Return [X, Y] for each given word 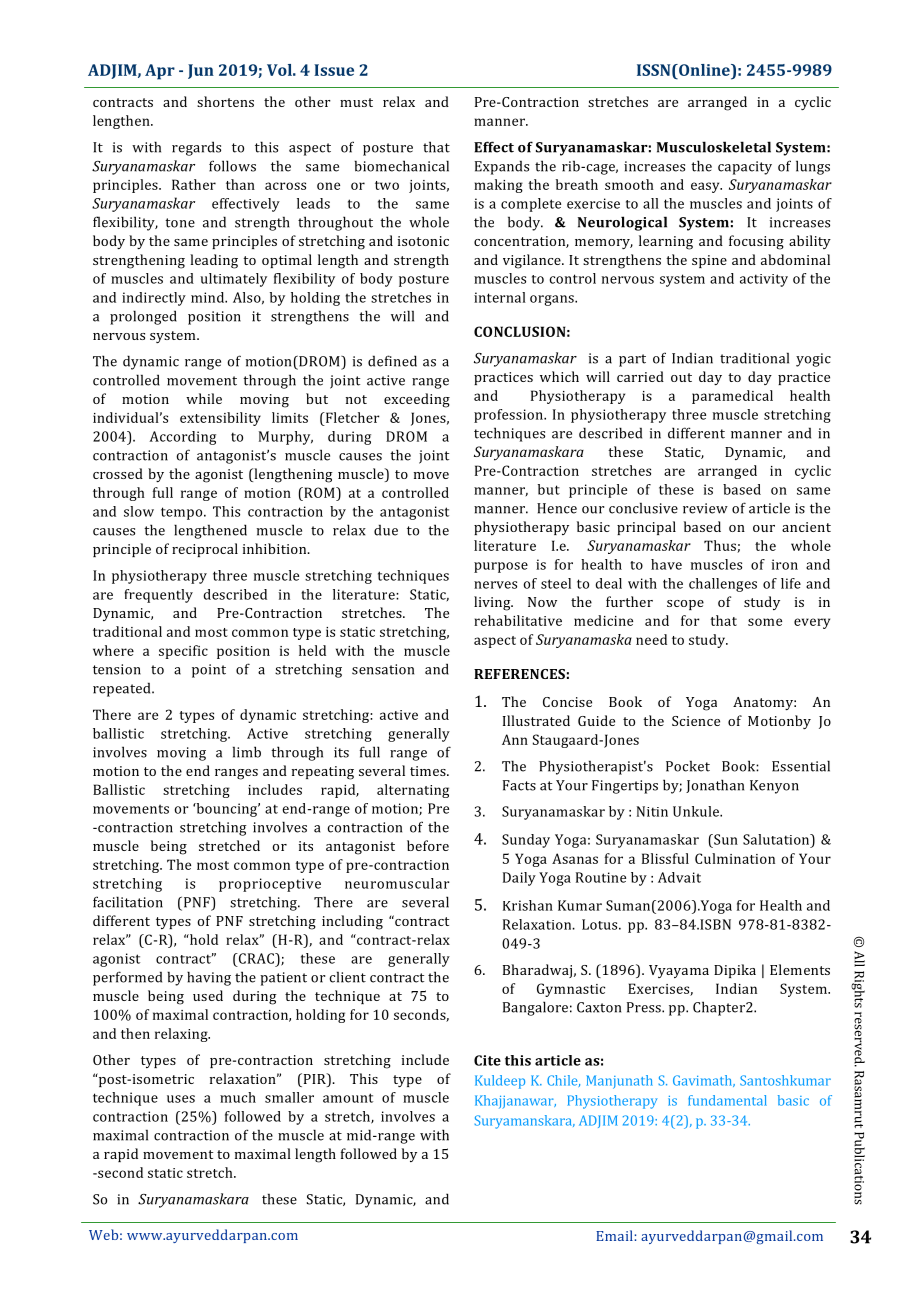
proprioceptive [270, 885]
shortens [225, 101]
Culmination [735, 858]
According [182, 438]
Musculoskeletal [714, 147]
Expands [502, 167]
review [705, 508]
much [238, 1097]
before [428, 845]
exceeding [417, 400]
